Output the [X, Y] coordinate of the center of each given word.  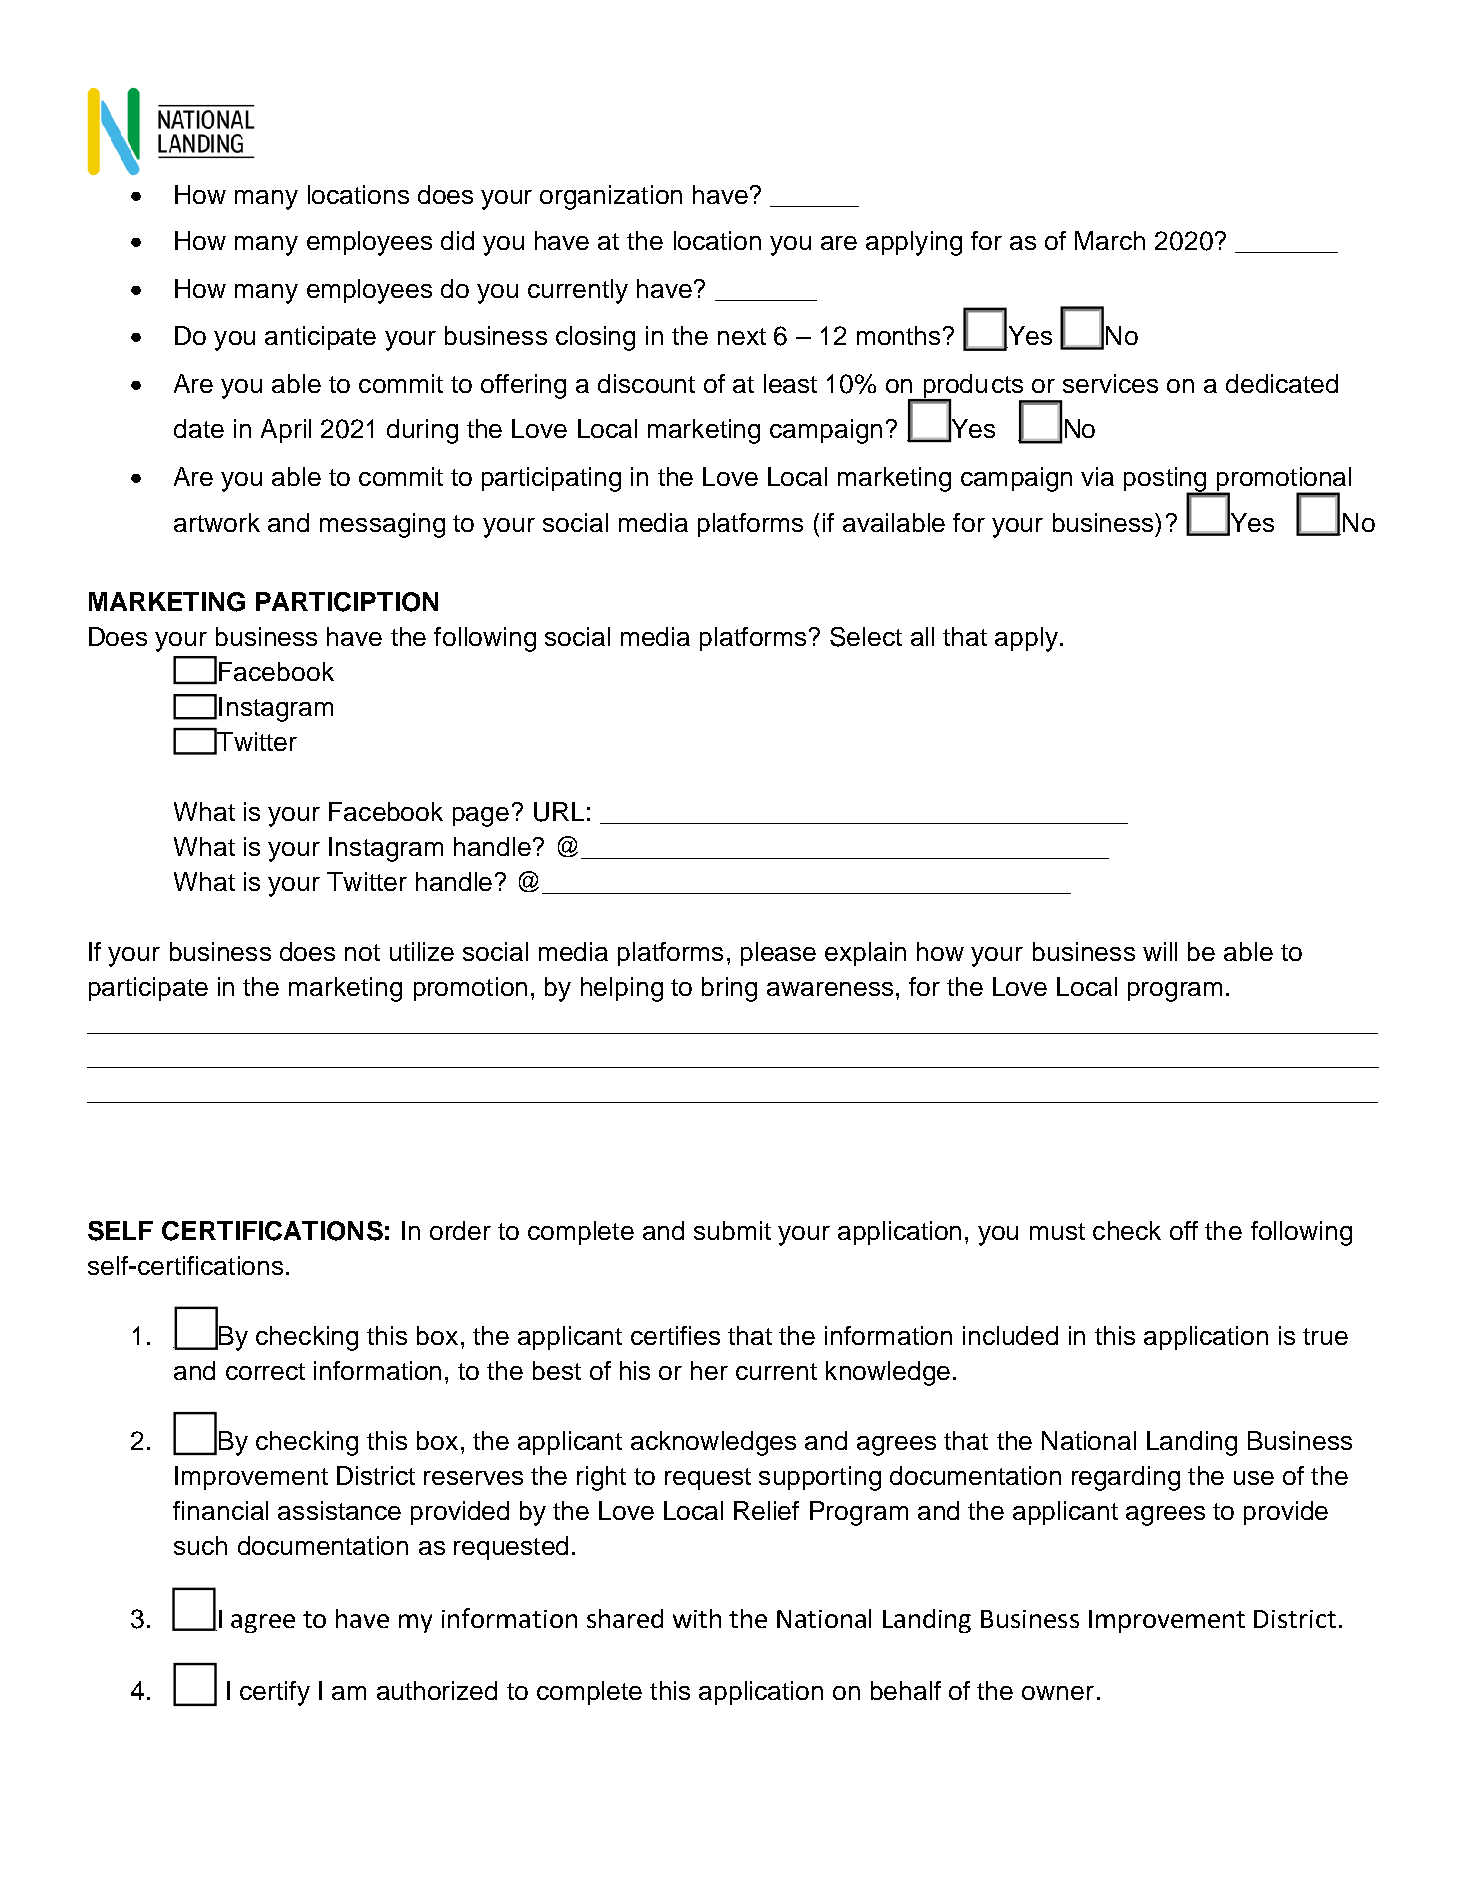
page [481, 817]
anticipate [320, 338]
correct [265, 1371]
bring [729, 989]
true [1325, 1336]
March [1110, 240]
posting [1166, 480]
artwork [217, 522]
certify [275, 1693]
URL [559, 812]
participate [148, 989]
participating [551, 479]
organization [611, 197]
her [709, 1370]
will [1160, 951]
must [1057, 1231]
